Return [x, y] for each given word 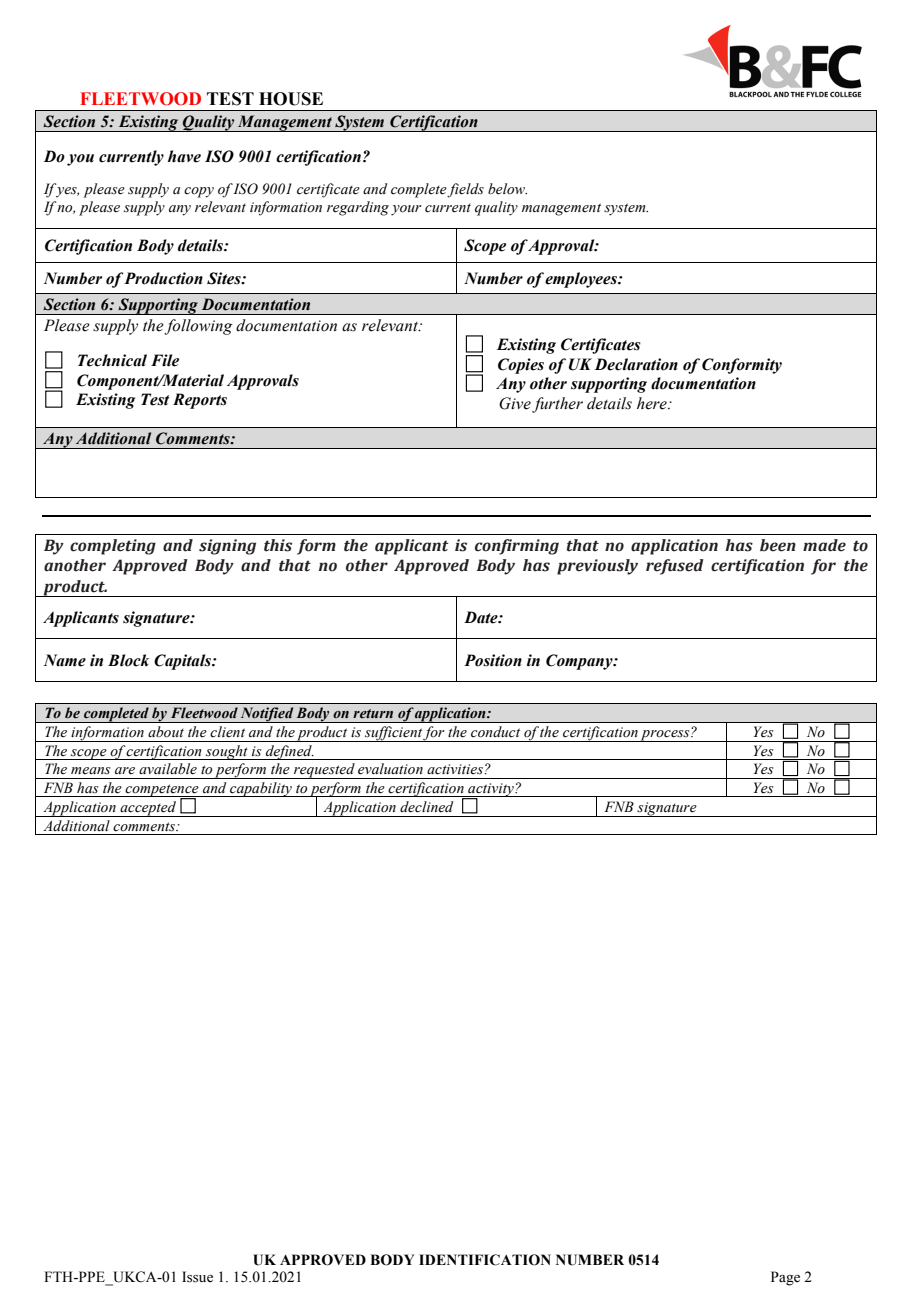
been [778, 545]
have [184, 156]
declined [426, 807]
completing [113, 547]
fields [465, 190]
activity [491, 791]
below [507, 189]
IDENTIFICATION [485, 1260]
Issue [197, 1277]
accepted [148, 809]
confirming [517, 547]
